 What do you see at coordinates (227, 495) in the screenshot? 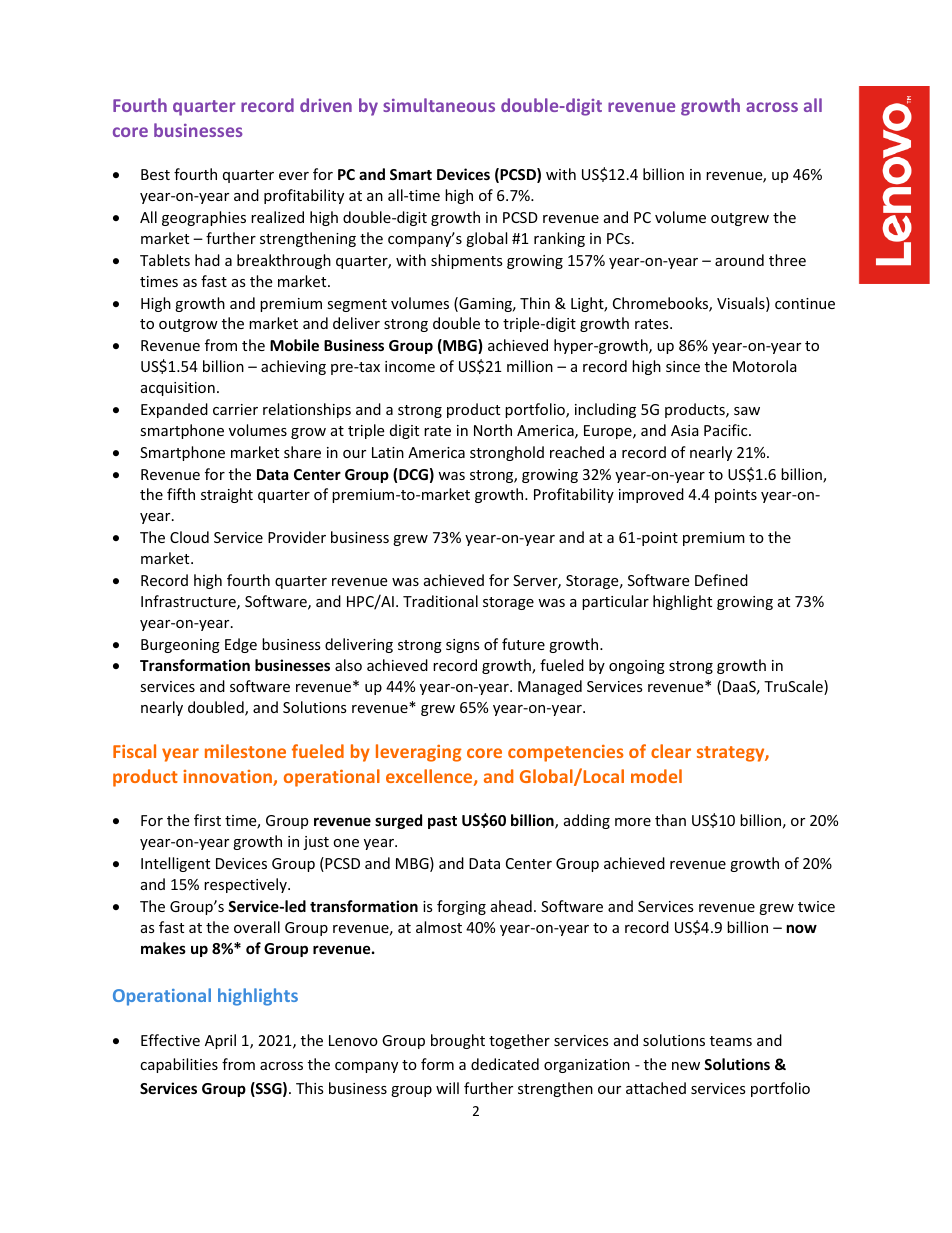
I see `straight` at bounding box center [227, 495].
